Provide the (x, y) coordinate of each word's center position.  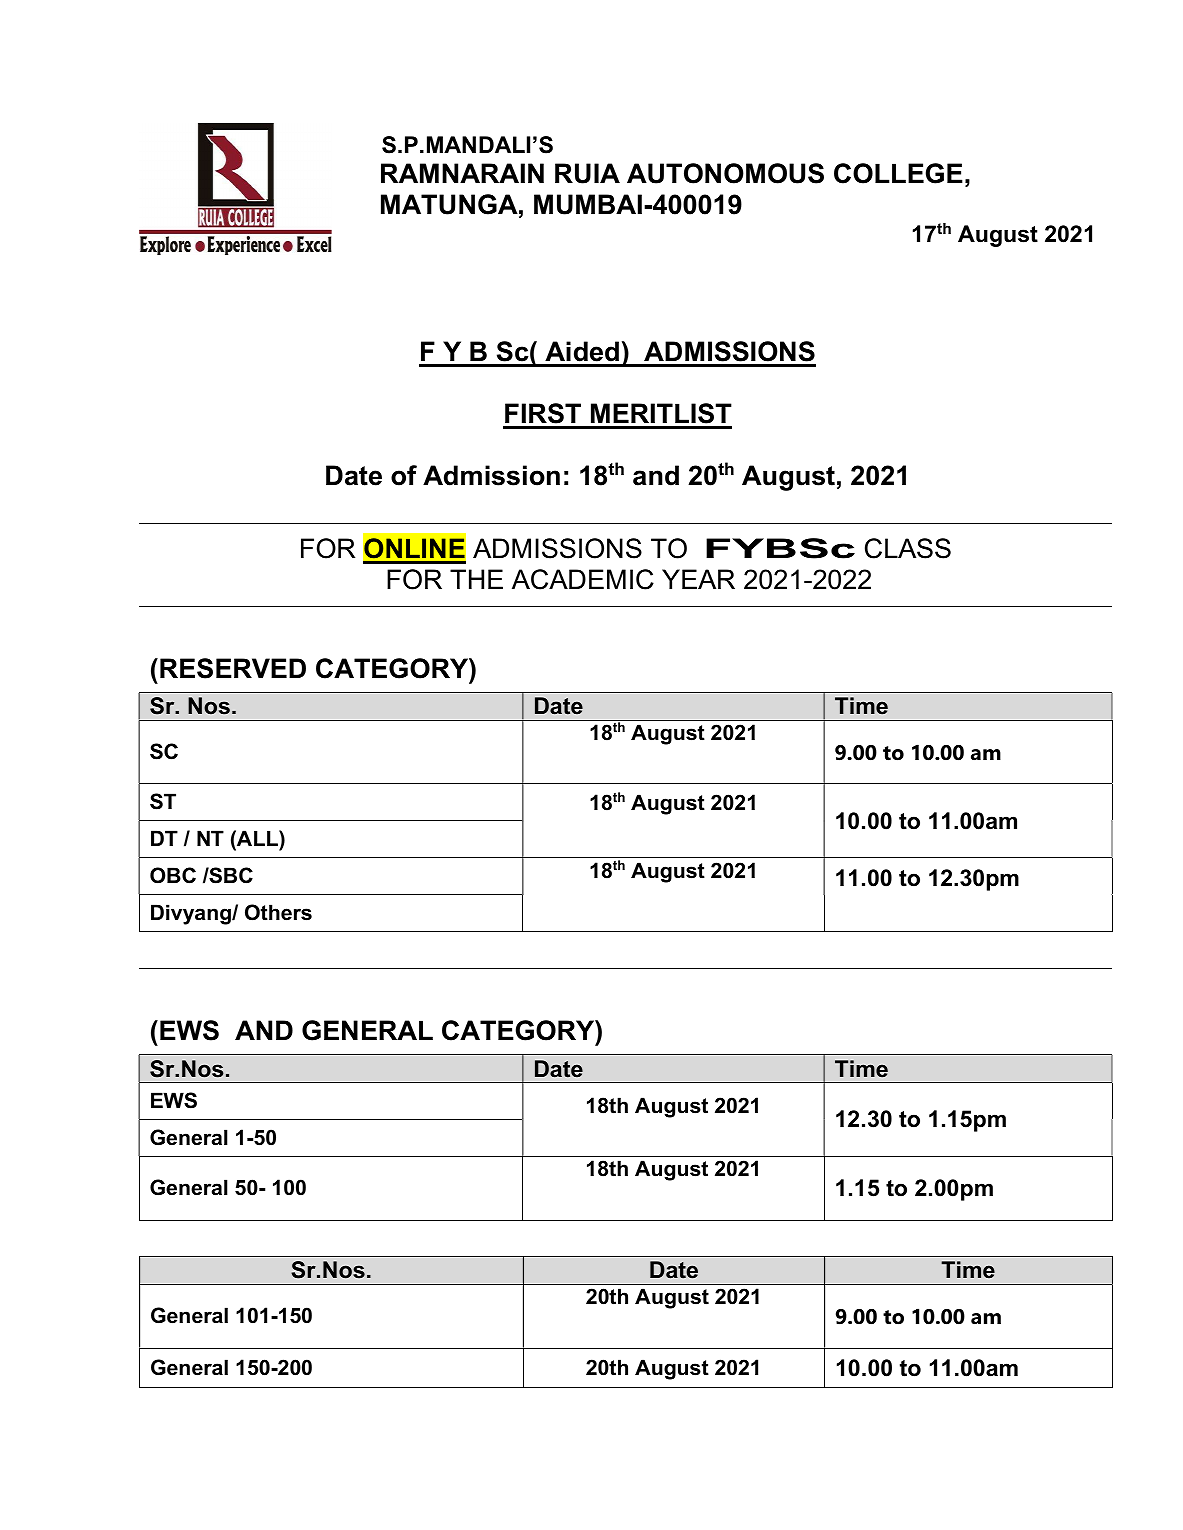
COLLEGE (898, 173)
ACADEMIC (583, 579)
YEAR (698, 579)
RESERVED (233, 668)
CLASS (908, 548)
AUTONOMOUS (725, 173)
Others (278, 912)
